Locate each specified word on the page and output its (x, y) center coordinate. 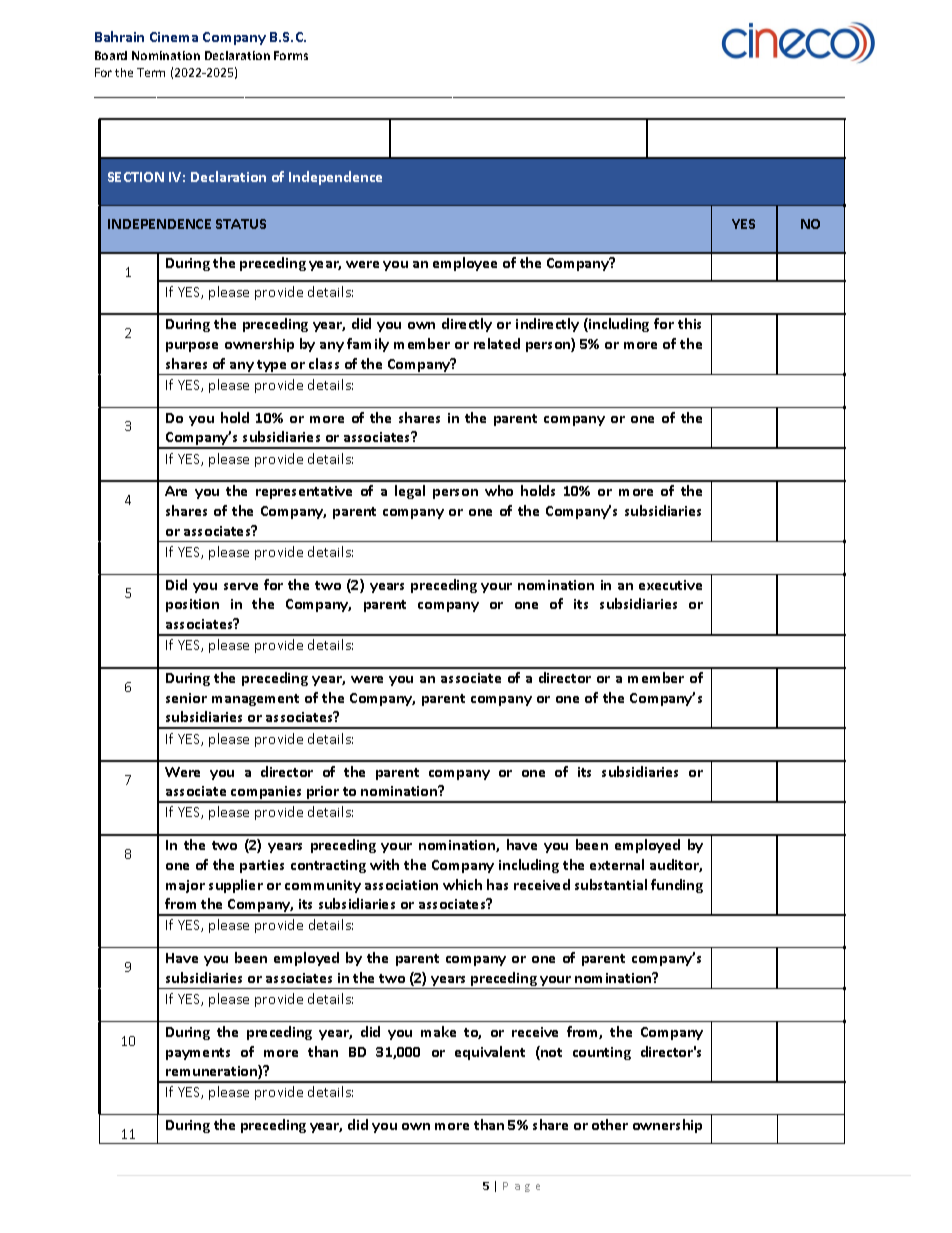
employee (465, 264)
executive (670, 585)
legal (410, 492)
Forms (291, 55)
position (192, 605)
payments (198, 1054)
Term (151, 72)
